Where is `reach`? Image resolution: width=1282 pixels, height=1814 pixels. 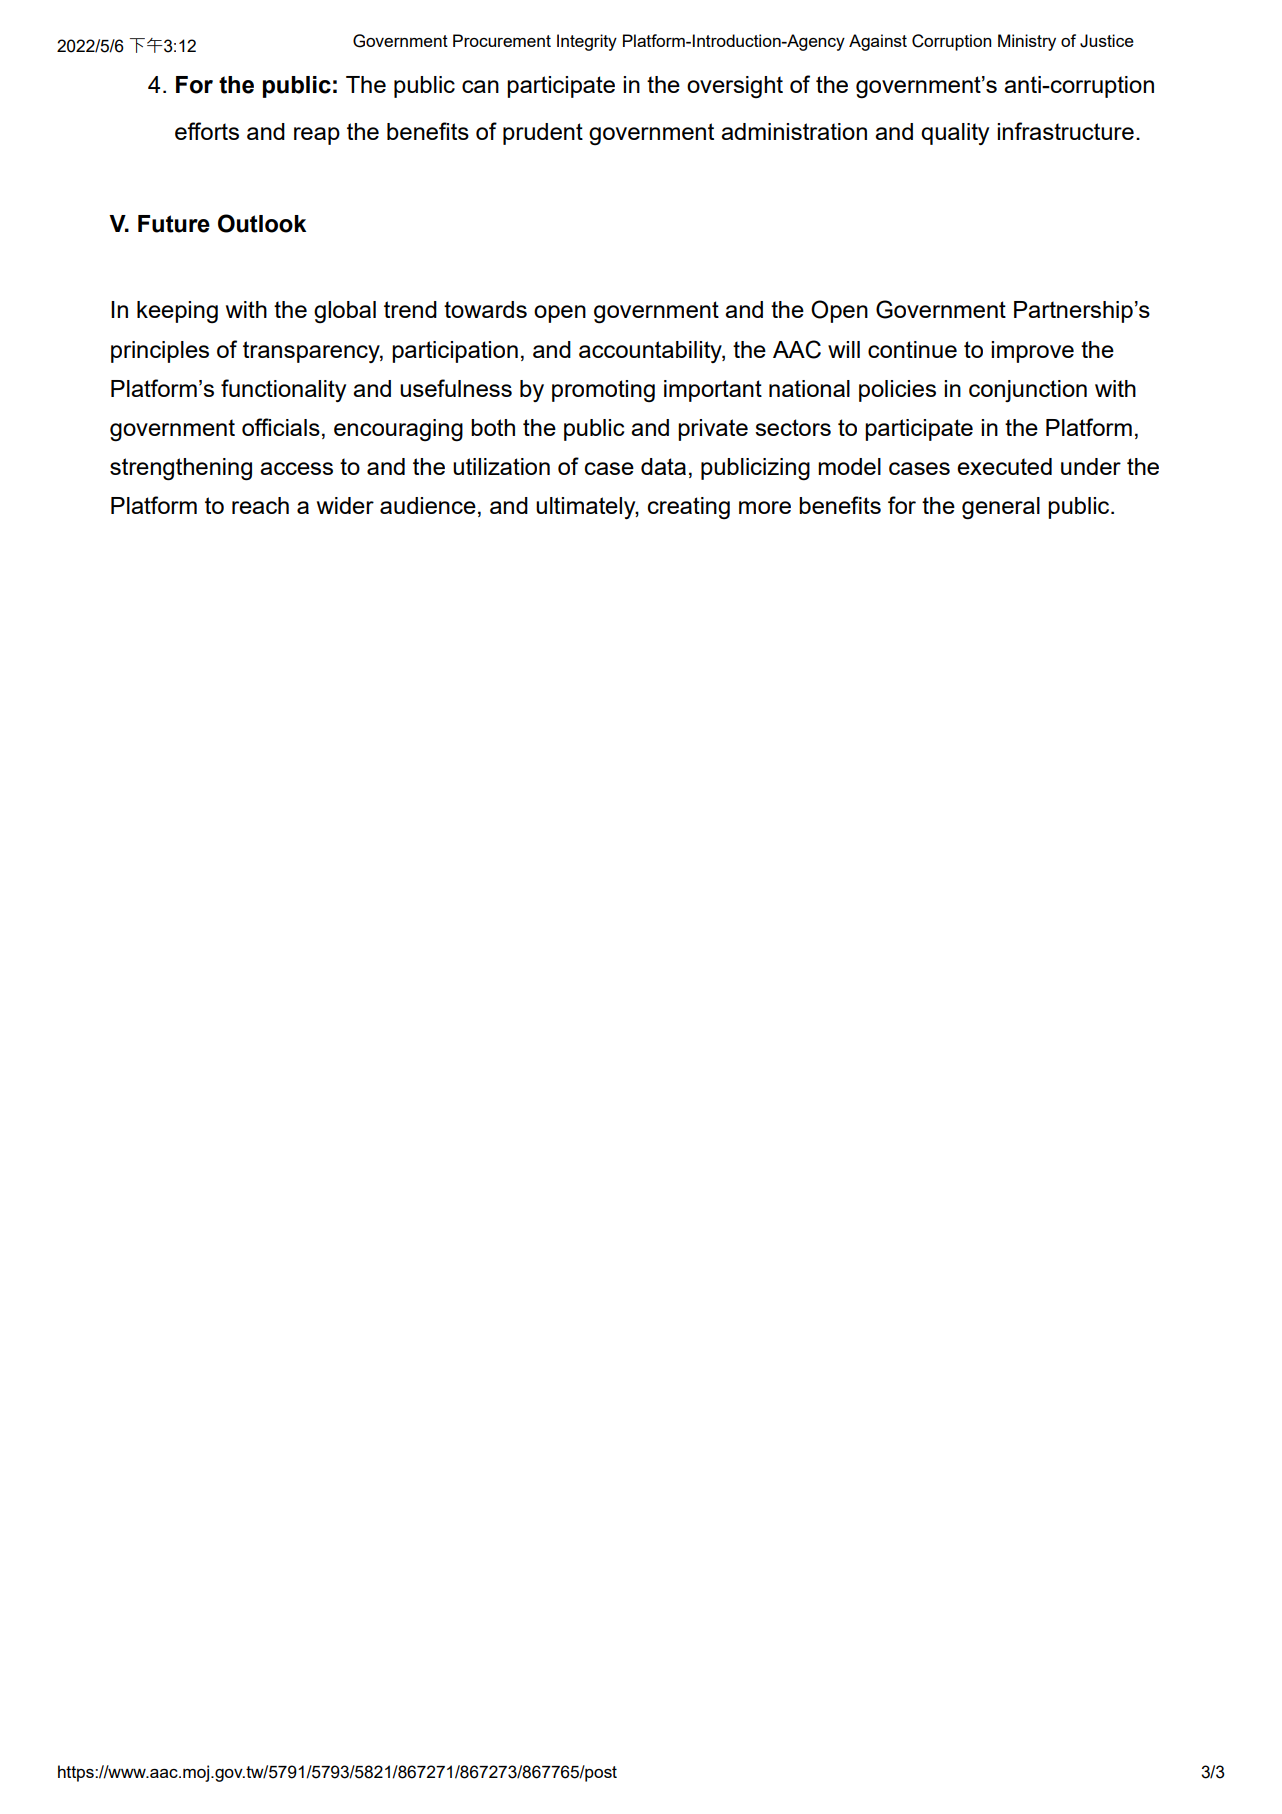
reach is located at coordinates (260, 505).
